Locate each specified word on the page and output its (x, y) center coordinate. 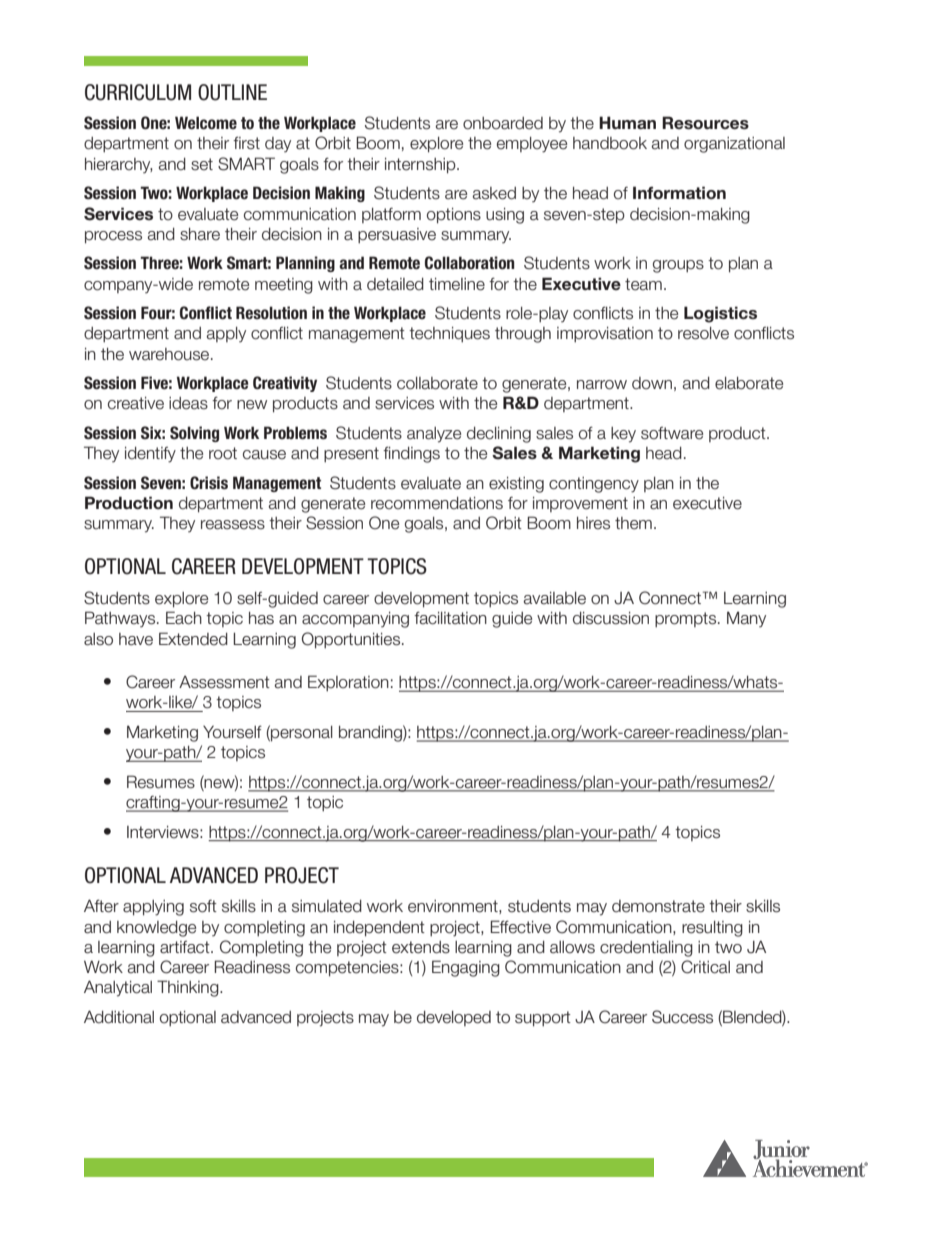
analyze (434, 435)
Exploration (348, 683)
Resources (705, 123)
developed (454, 1018)
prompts (687, 620)
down (652, 383)
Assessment (224, 682)
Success (682, 1017)
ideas (188, 403)
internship (421, 166)
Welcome (206, 123)
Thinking (189, 988)
